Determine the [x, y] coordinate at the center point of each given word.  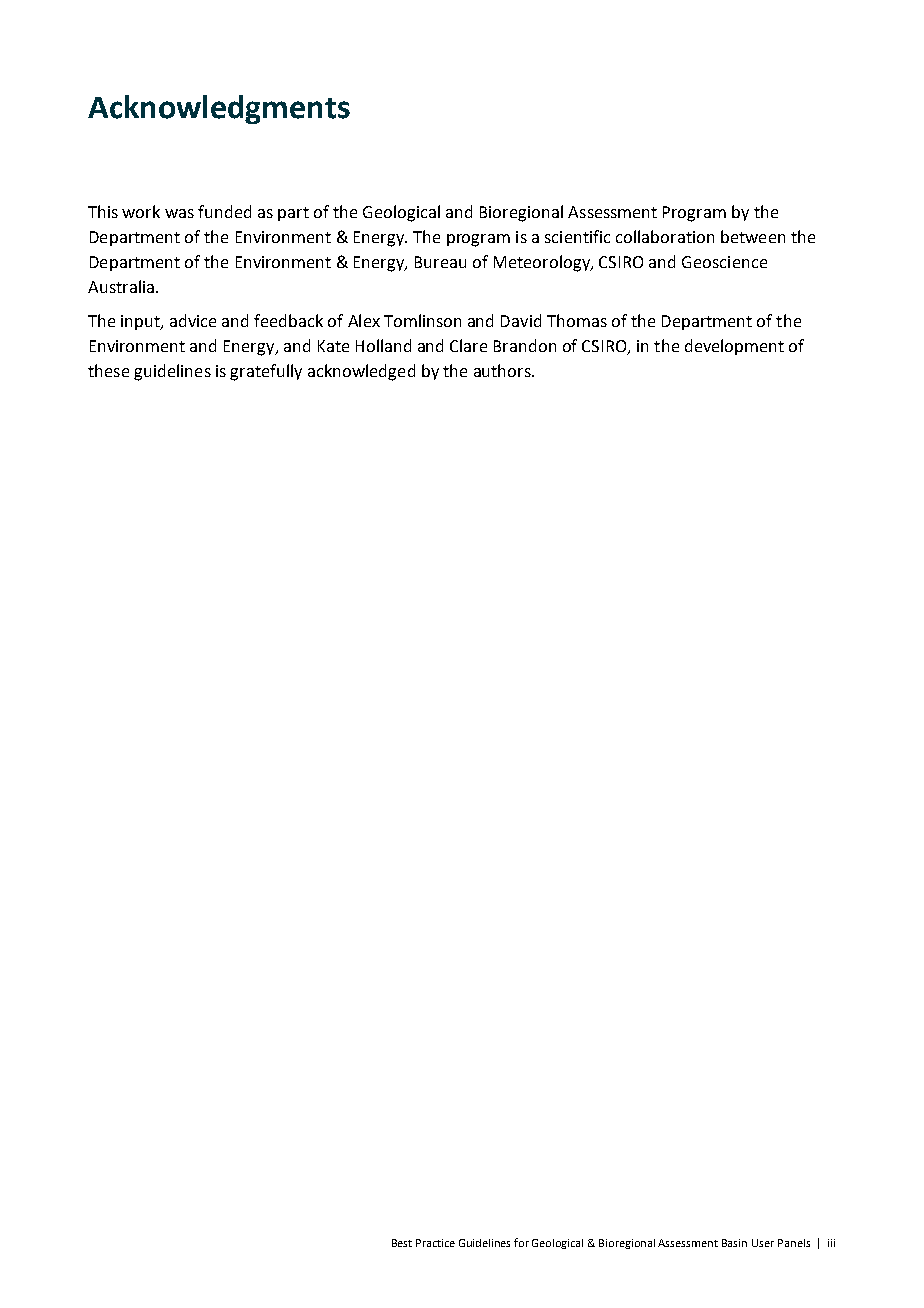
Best [402, 1243]
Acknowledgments [219, 109]
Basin [734, 1243]
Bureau [440, 262]
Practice [435, 1243]
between [753, 236]
